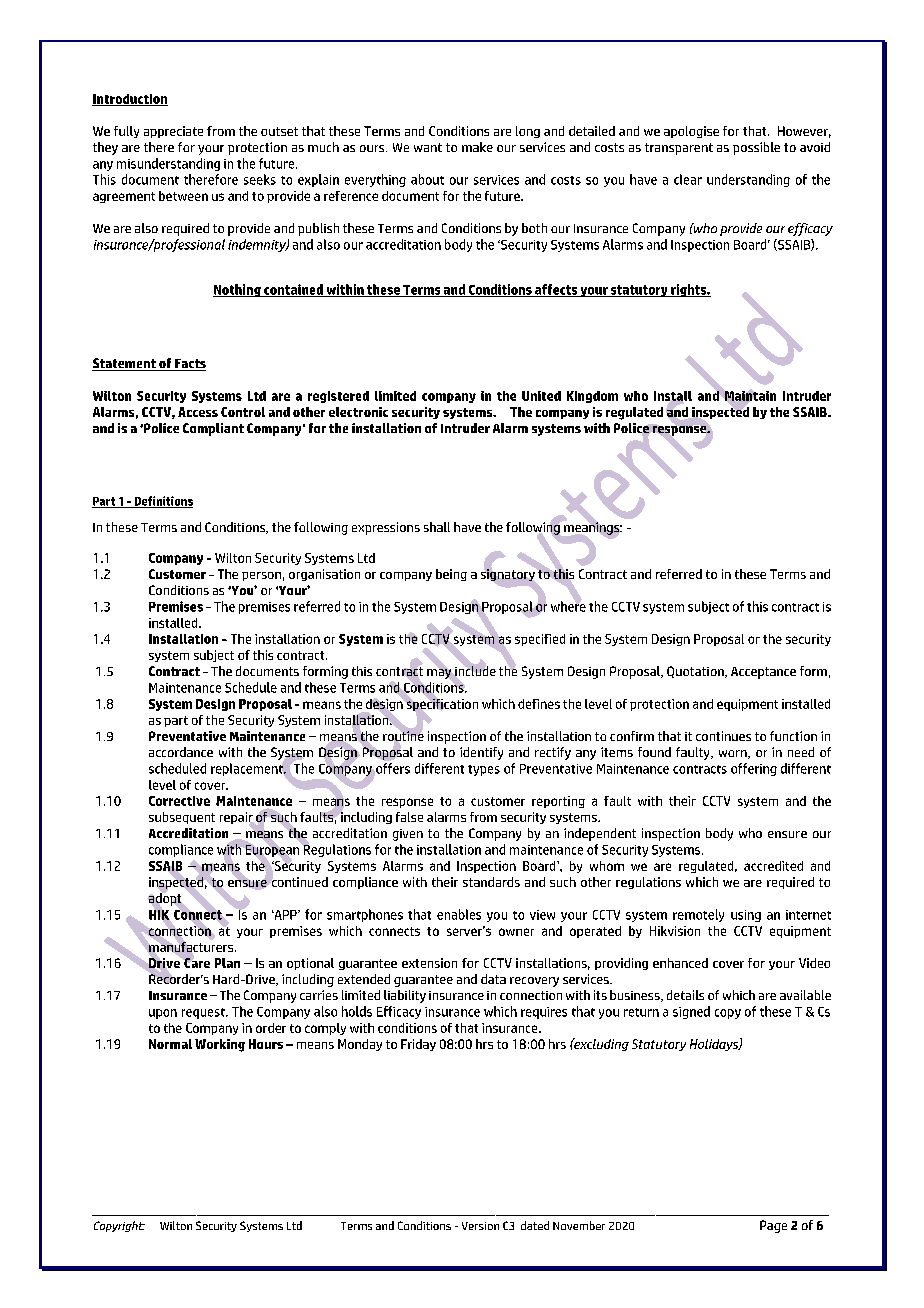 Image resolution: width=924 pixels, height=1308 pixels. What do you see at coordinates (477, 147) in the page?
I see `make` at bounding box center [477, 147].
